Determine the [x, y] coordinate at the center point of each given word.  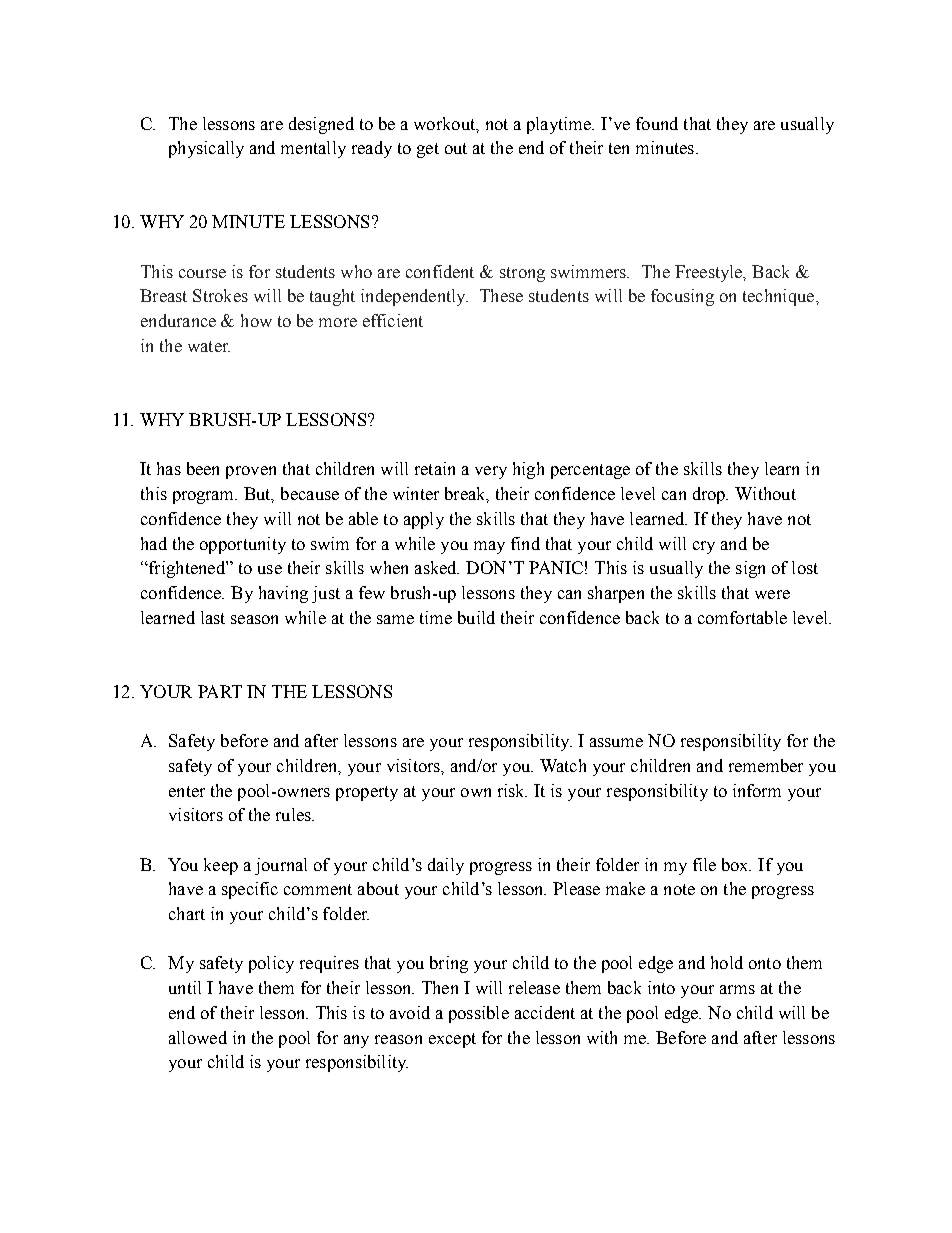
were [772, 594]
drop [710, 495]
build [476, 617]
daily [446, 866]
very [491, 472]
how [256, 320]
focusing [682, 297]
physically [206, 149]
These [501, 295]
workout [446, 124]
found [657, 123]
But [259, 495]
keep [221, 866]
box [736, 864]
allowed [198, 1037]
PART [220, 691]
